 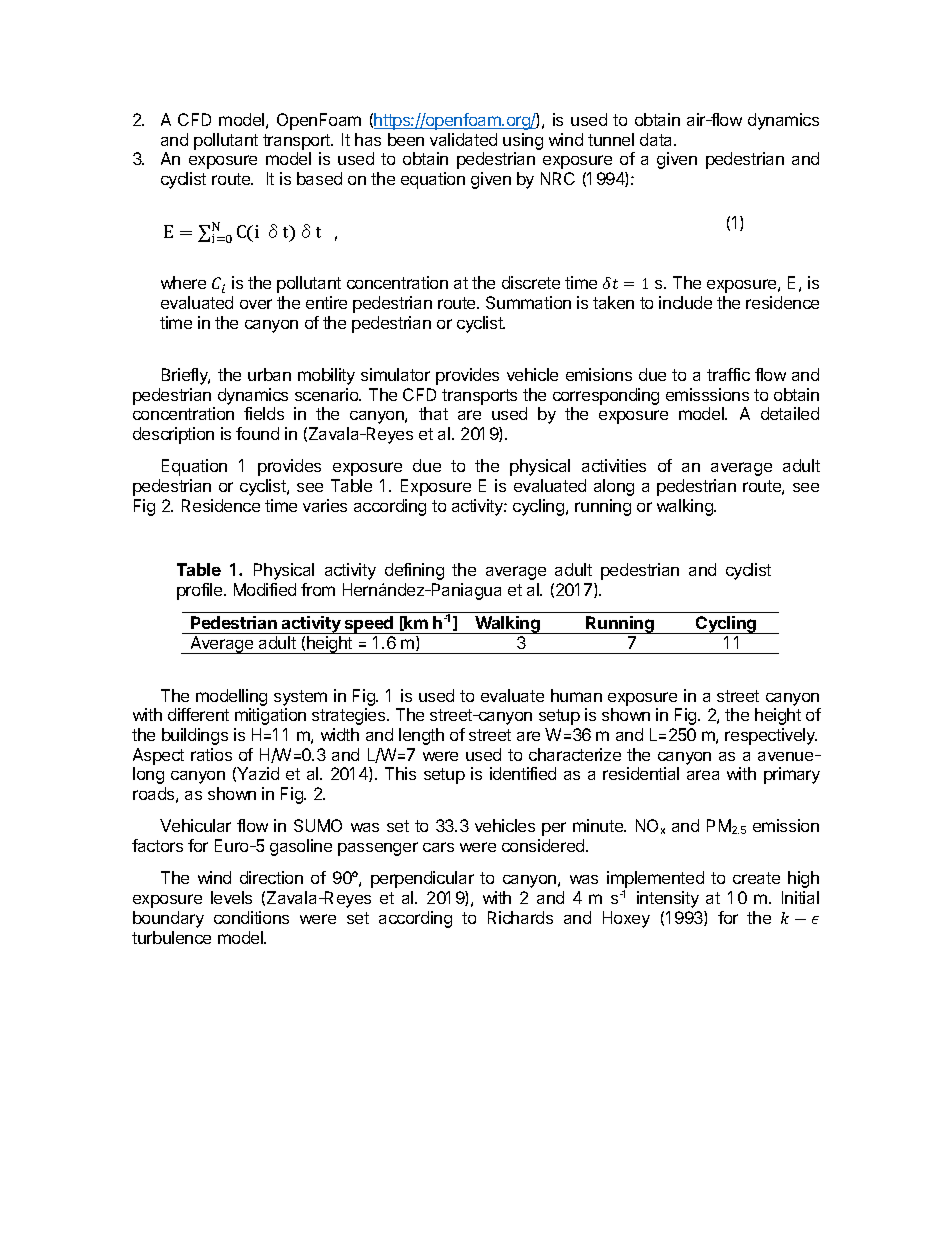 I want to click on based, so click(x=319, y=178).
